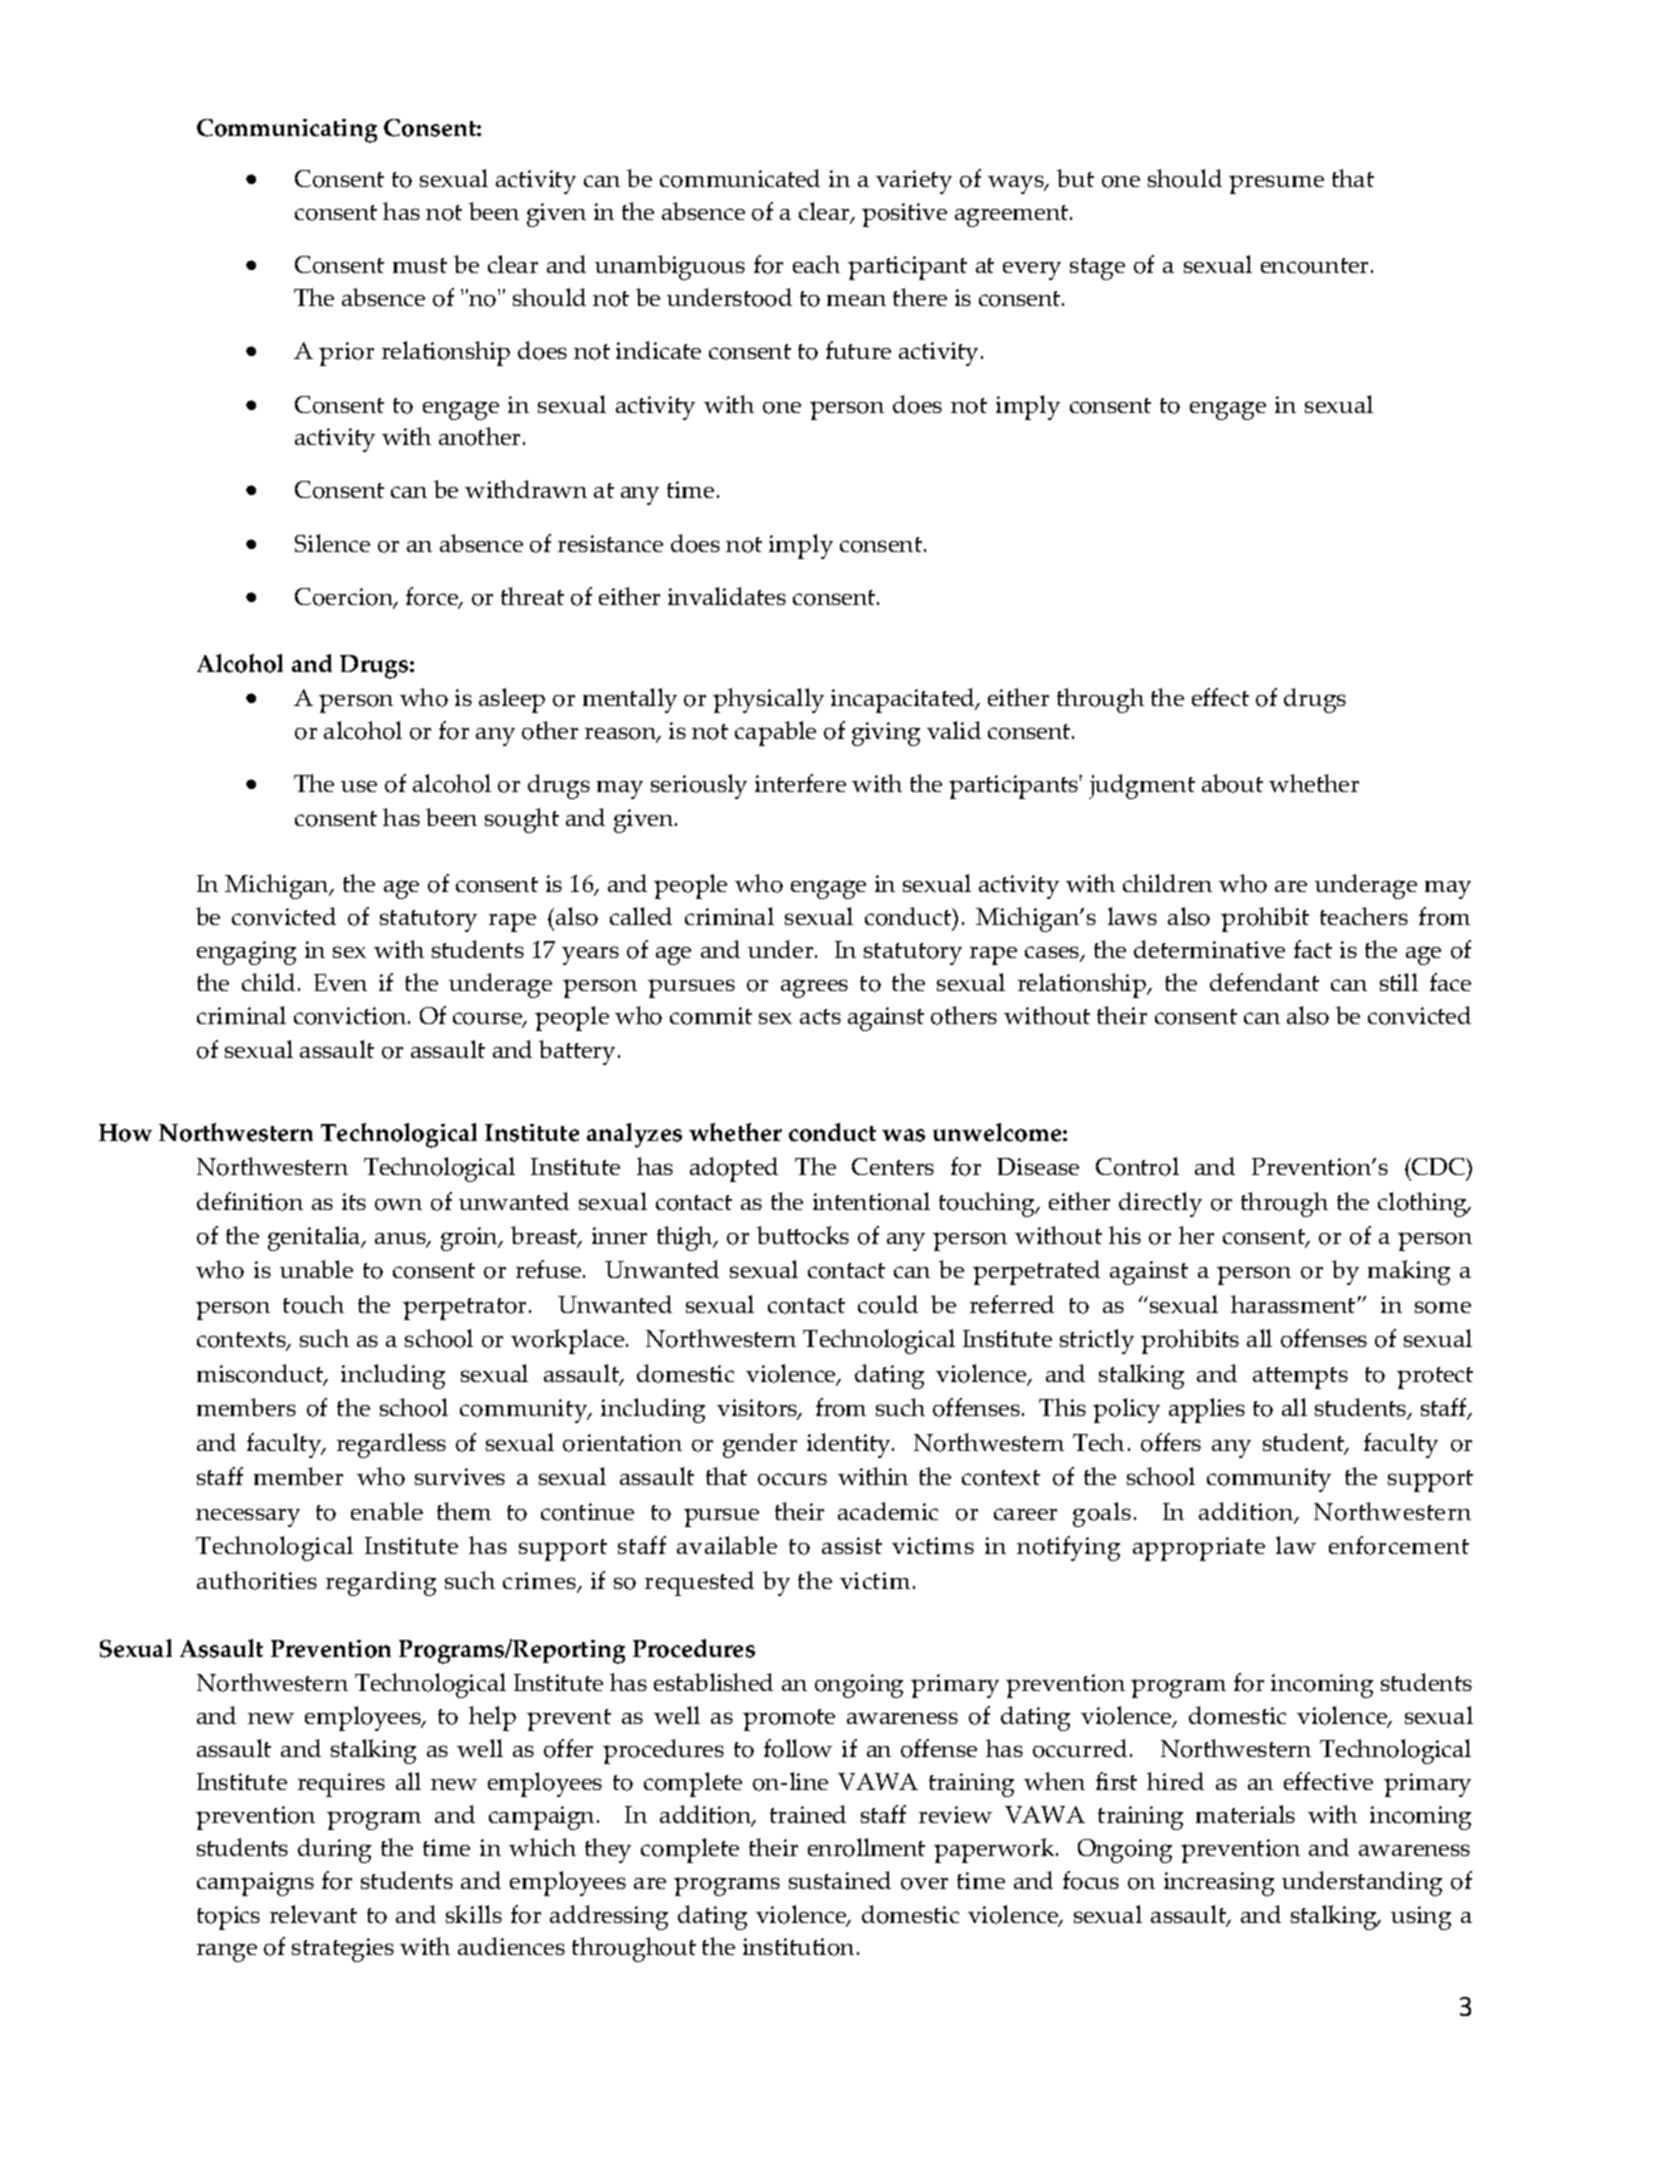 The height and width of the image is (2159, 1669). I want to click on communicated, so click(740, 178).
